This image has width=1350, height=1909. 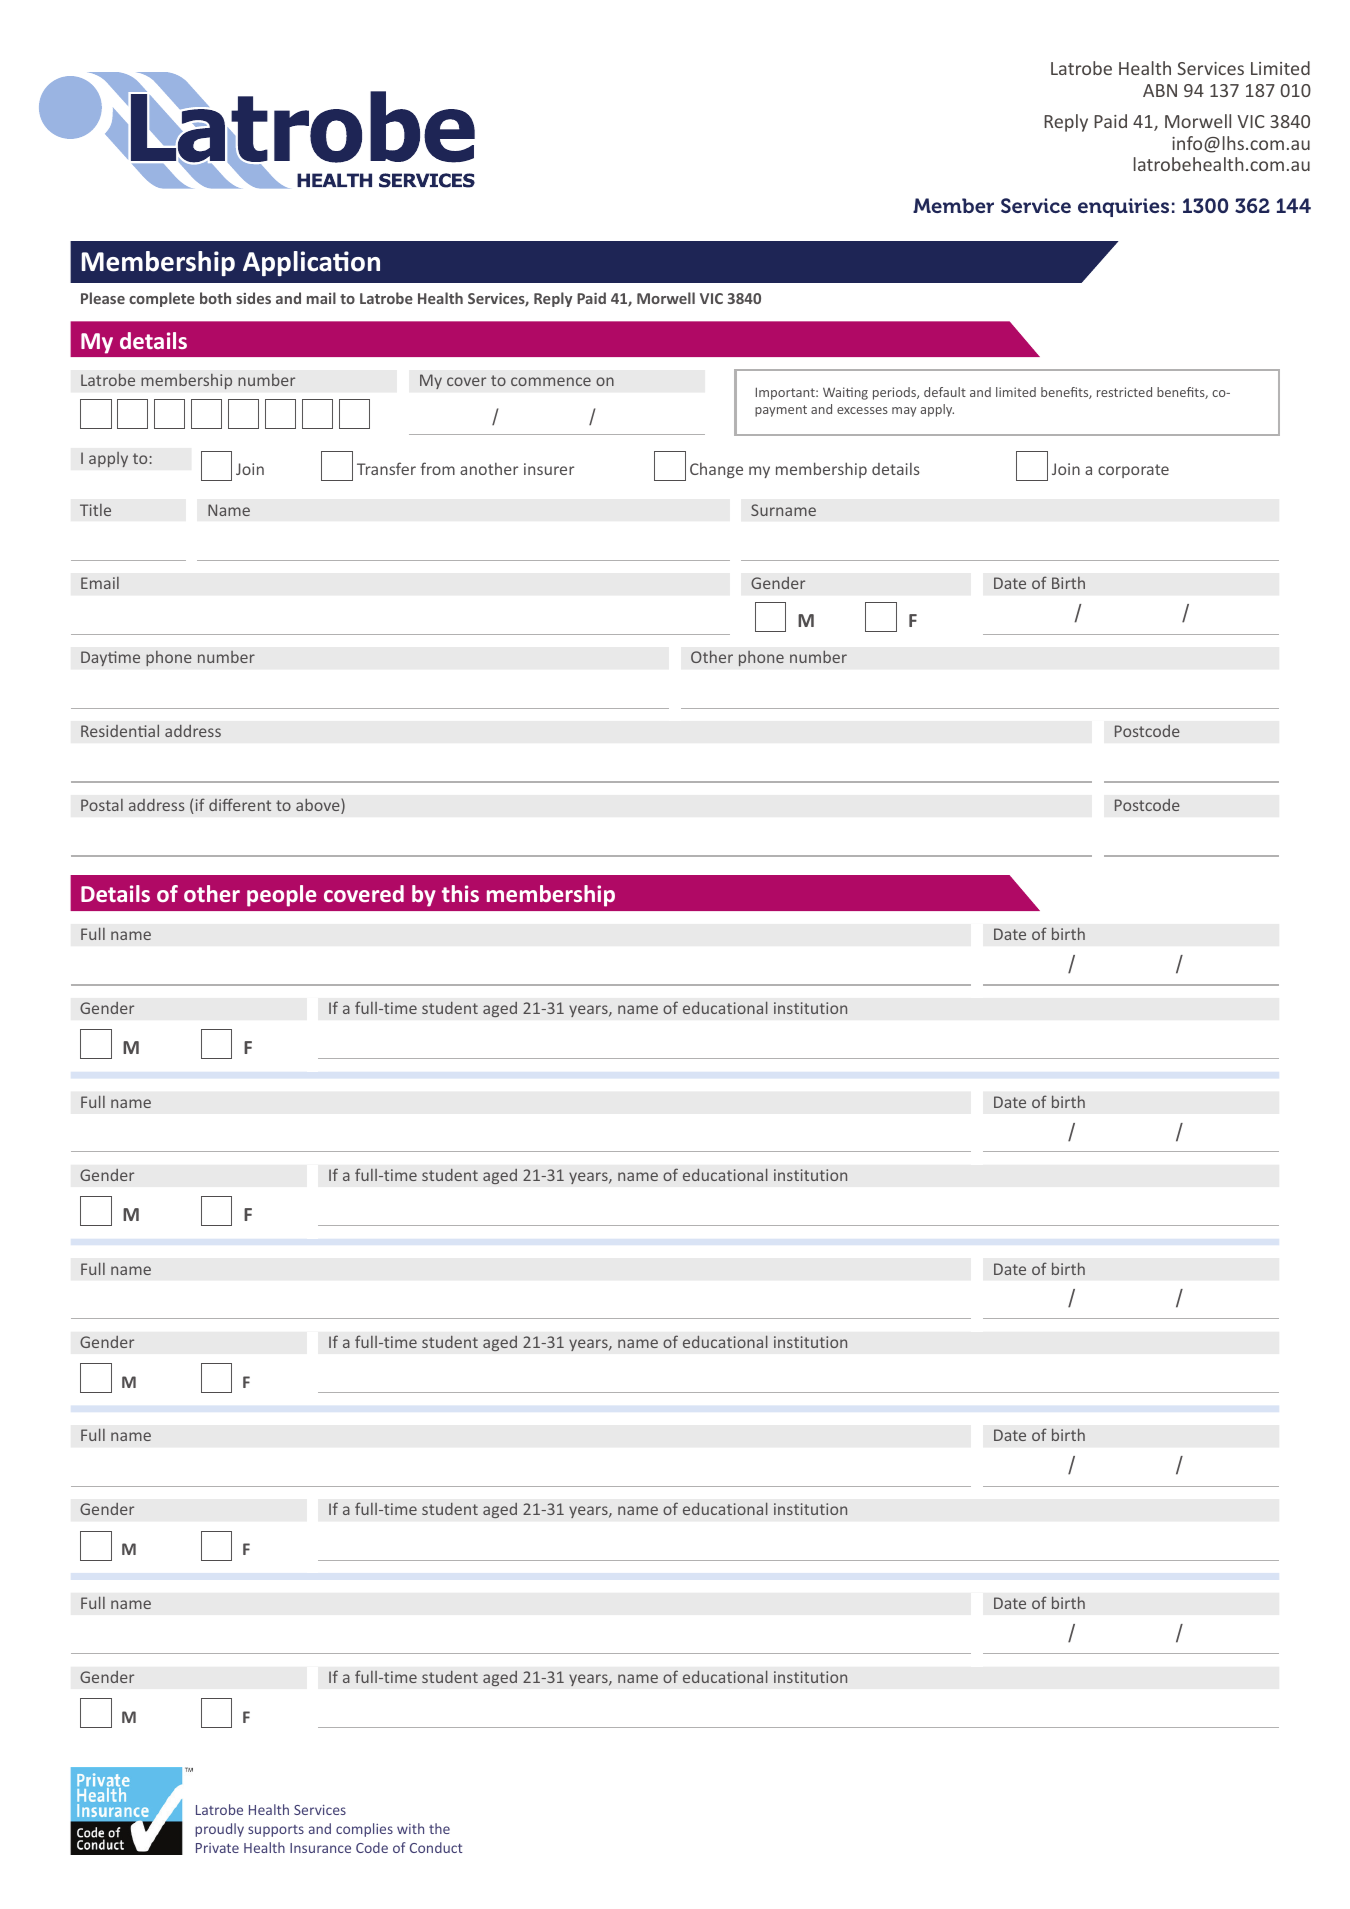 I want to click on Application, so click(x=311, y=263).
